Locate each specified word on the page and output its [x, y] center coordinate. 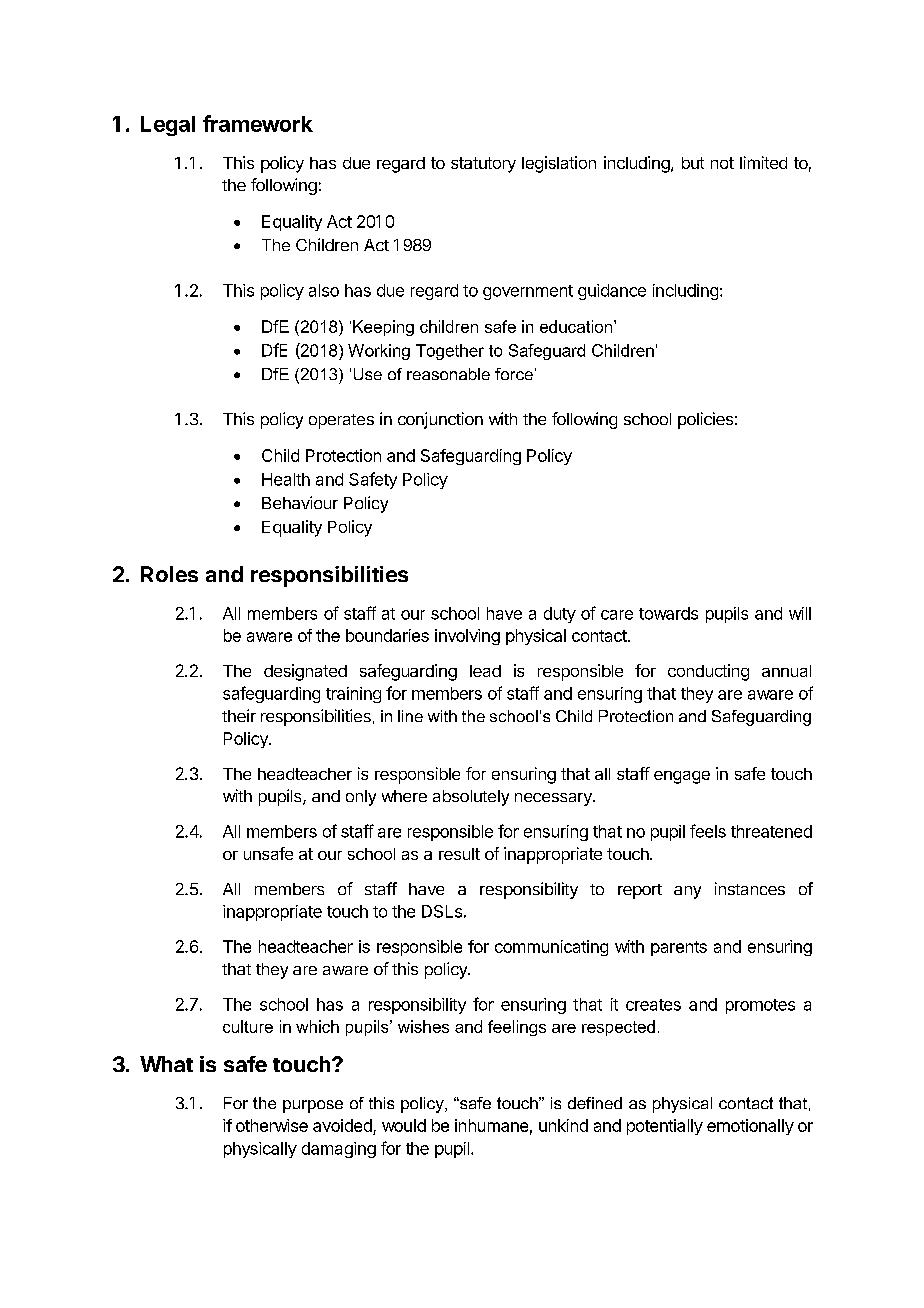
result [459, 854]
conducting [708, 672]
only [361, 798]
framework [258, 123]
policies [705, 420]
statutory [483, 165]
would [404, 1125]
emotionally [750, 1127]
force [514, 374]
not [722, 163]
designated [305, 672]
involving [467, 637]
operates [341, 421]
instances [750, 888]
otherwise [272, 1125]
